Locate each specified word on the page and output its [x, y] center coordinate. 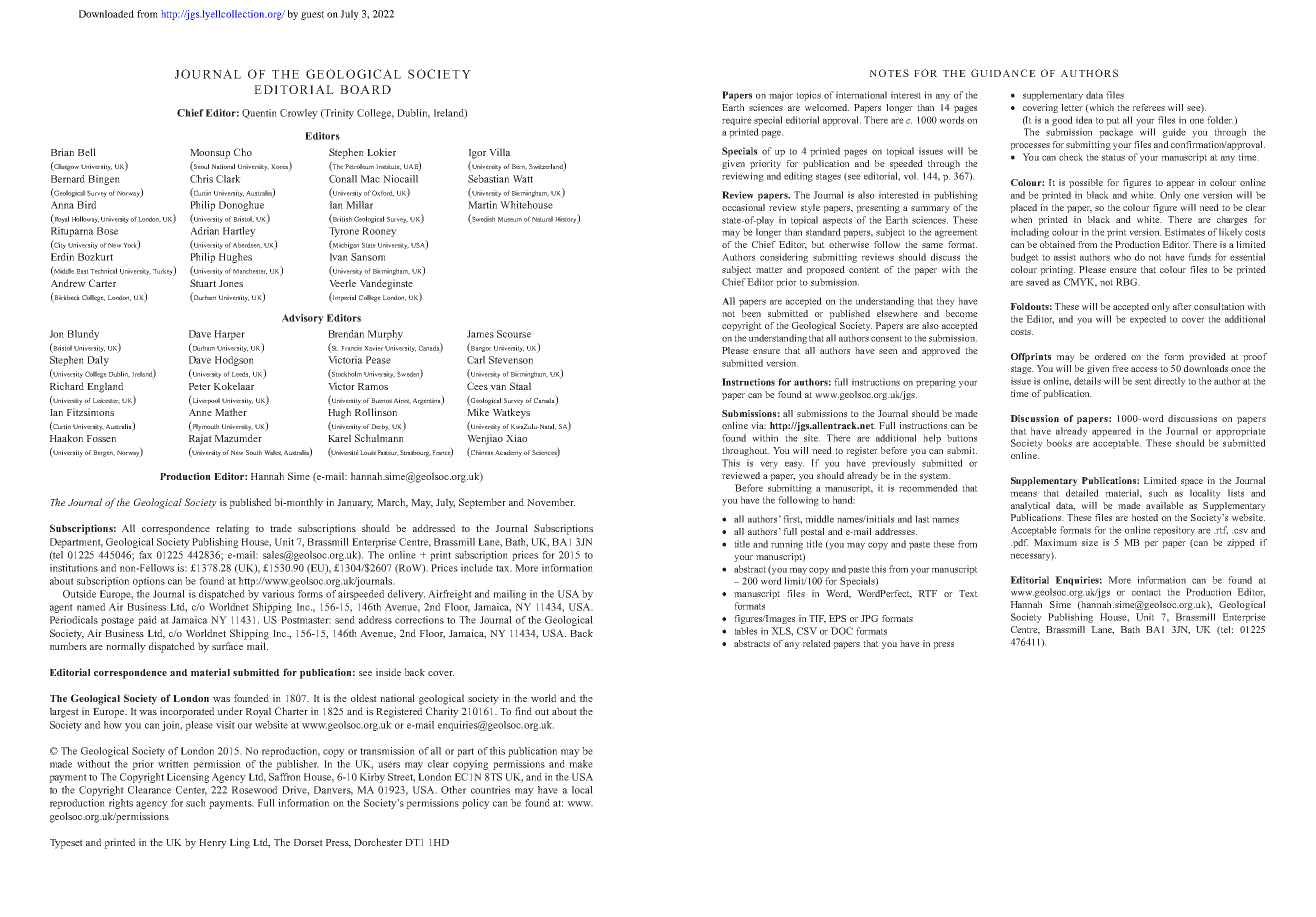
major [781, 96]
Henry [213, 844]
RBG [1128, 282]
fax [145, 555]
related [816, 643]
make [581, 764]
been [751, 313]
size [1090, 542]
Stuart [203, 283]
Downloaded [106, 14]
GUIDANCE [1003, 73]
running [787, 545]
